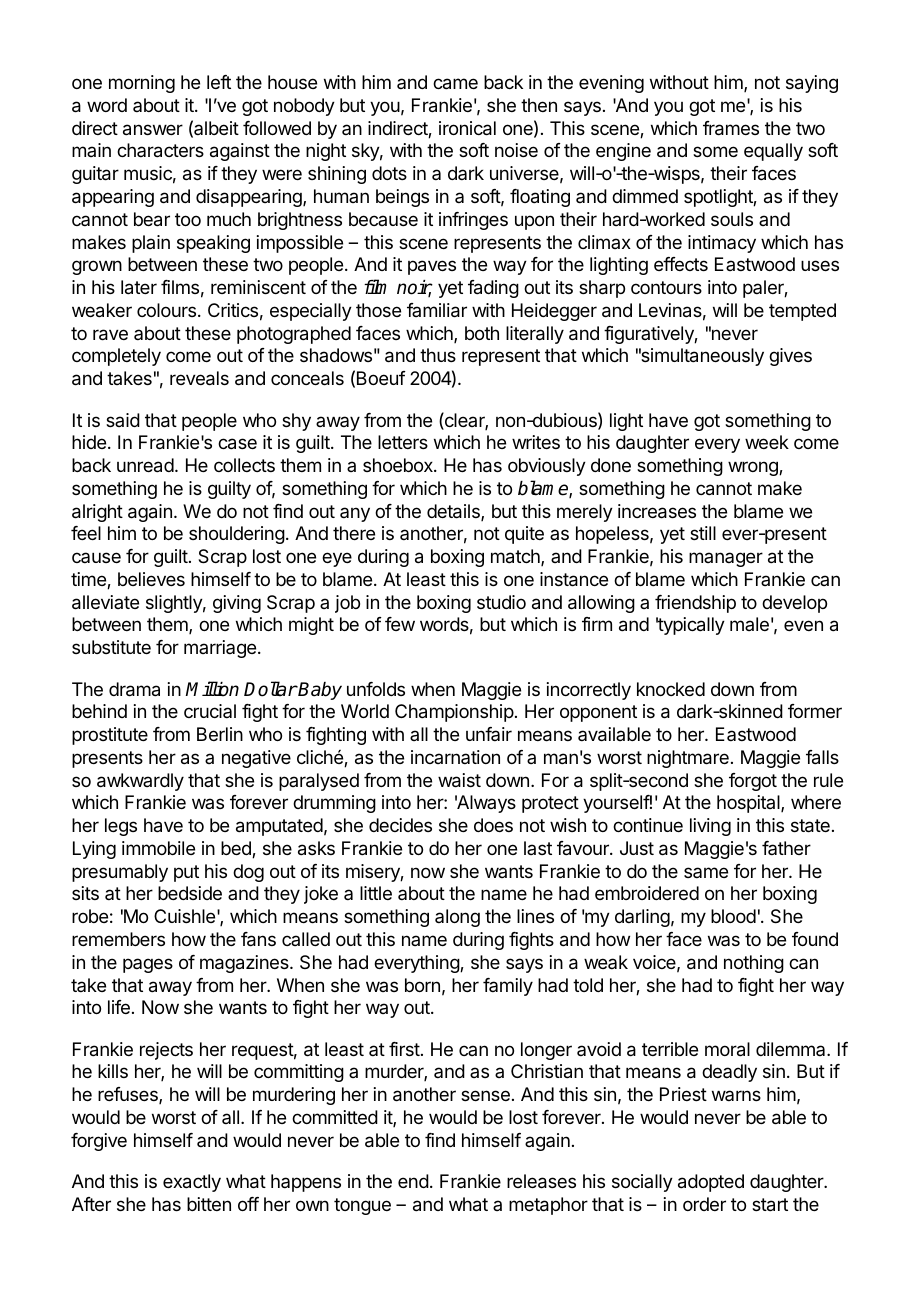  What do you see at coordinates (148, 965) in the screenshot?
I see `pages` at bounding box center [148, 965].
